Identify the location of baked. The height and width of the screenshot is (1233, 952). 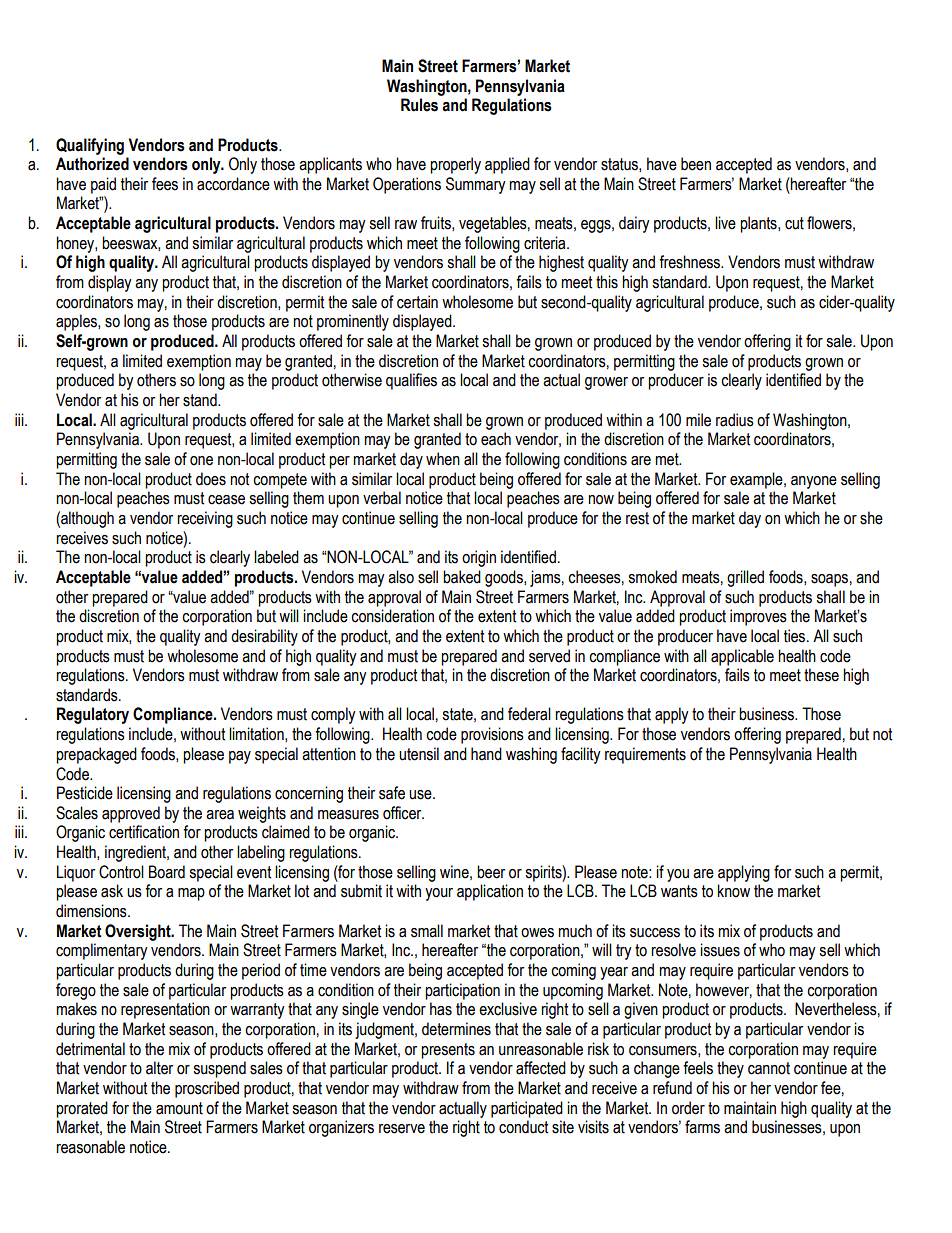
(462, 577).
